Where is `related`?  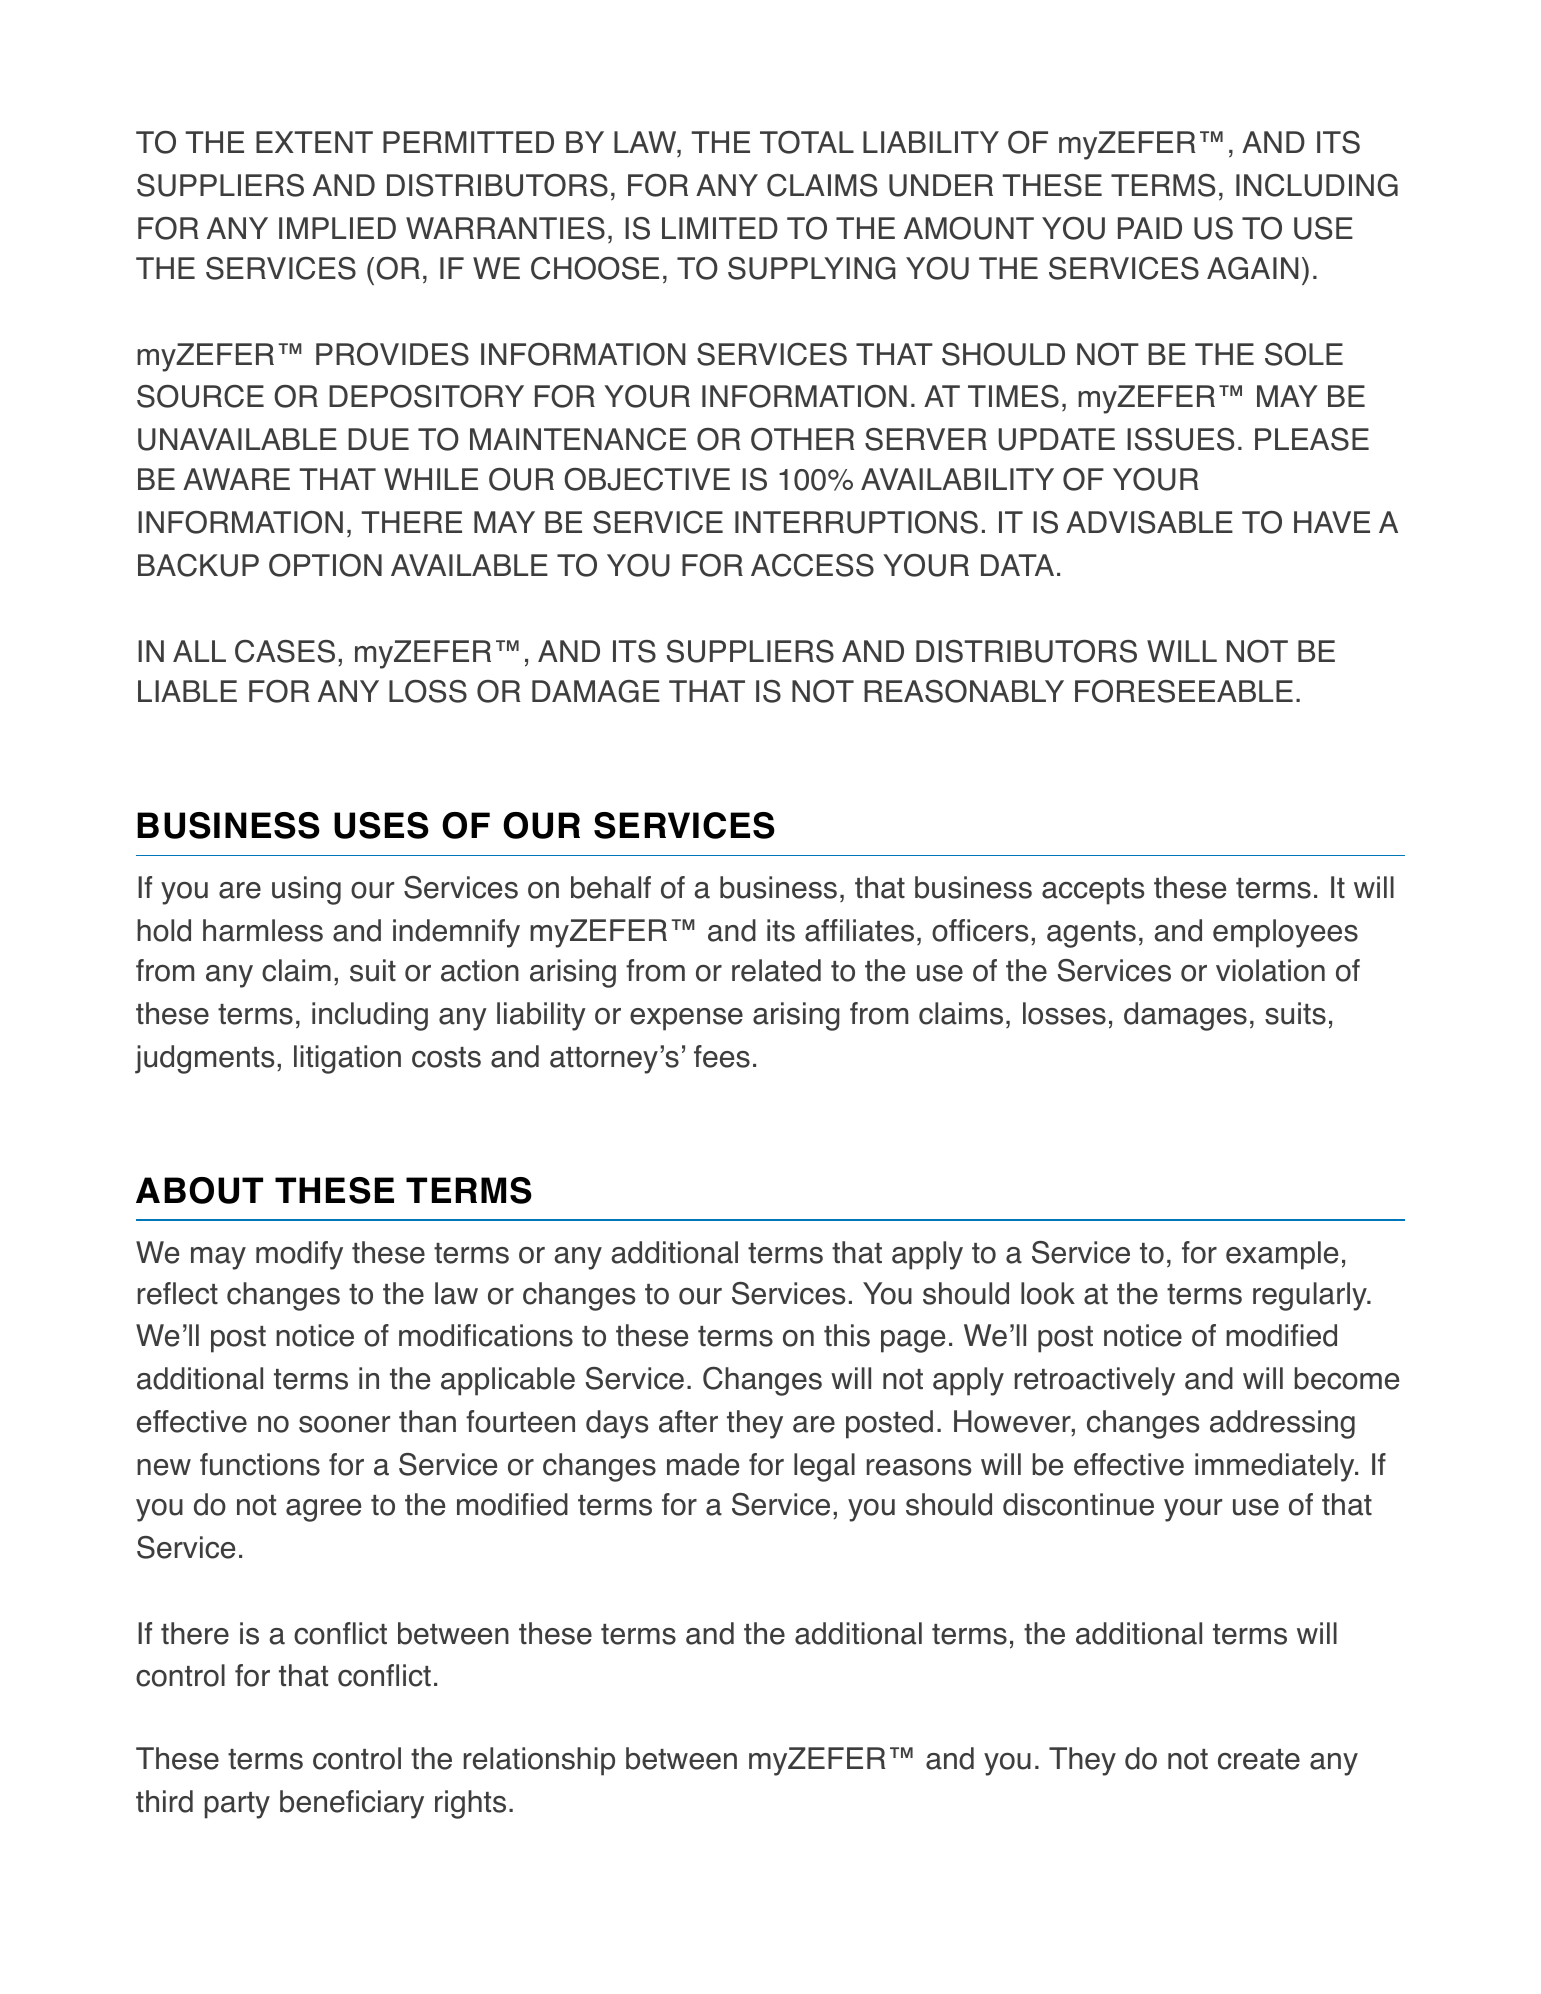 related is located at coordinates (776, 970).
